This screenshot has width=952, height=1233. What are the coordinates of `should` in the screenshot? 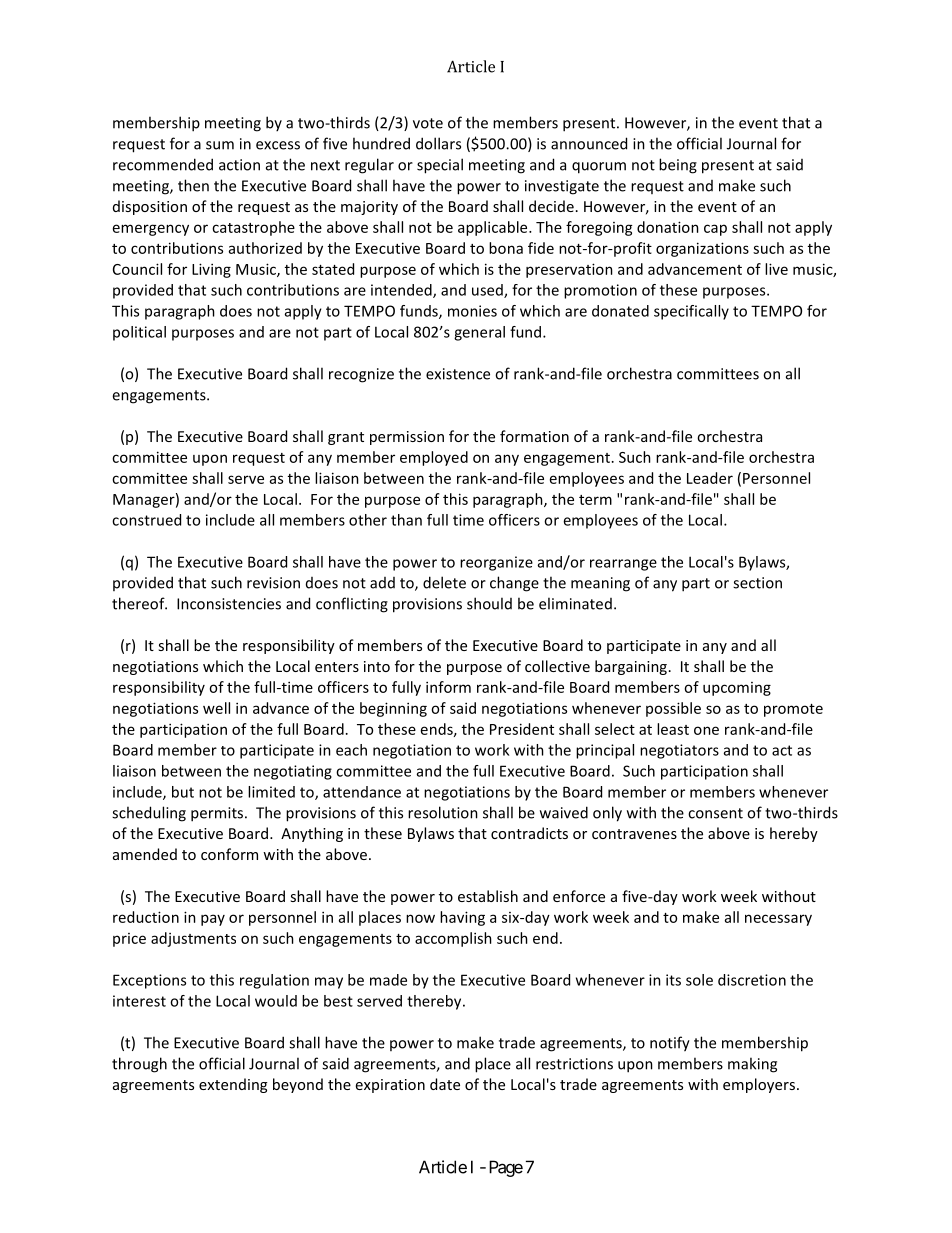 It's located at (489, 603).
